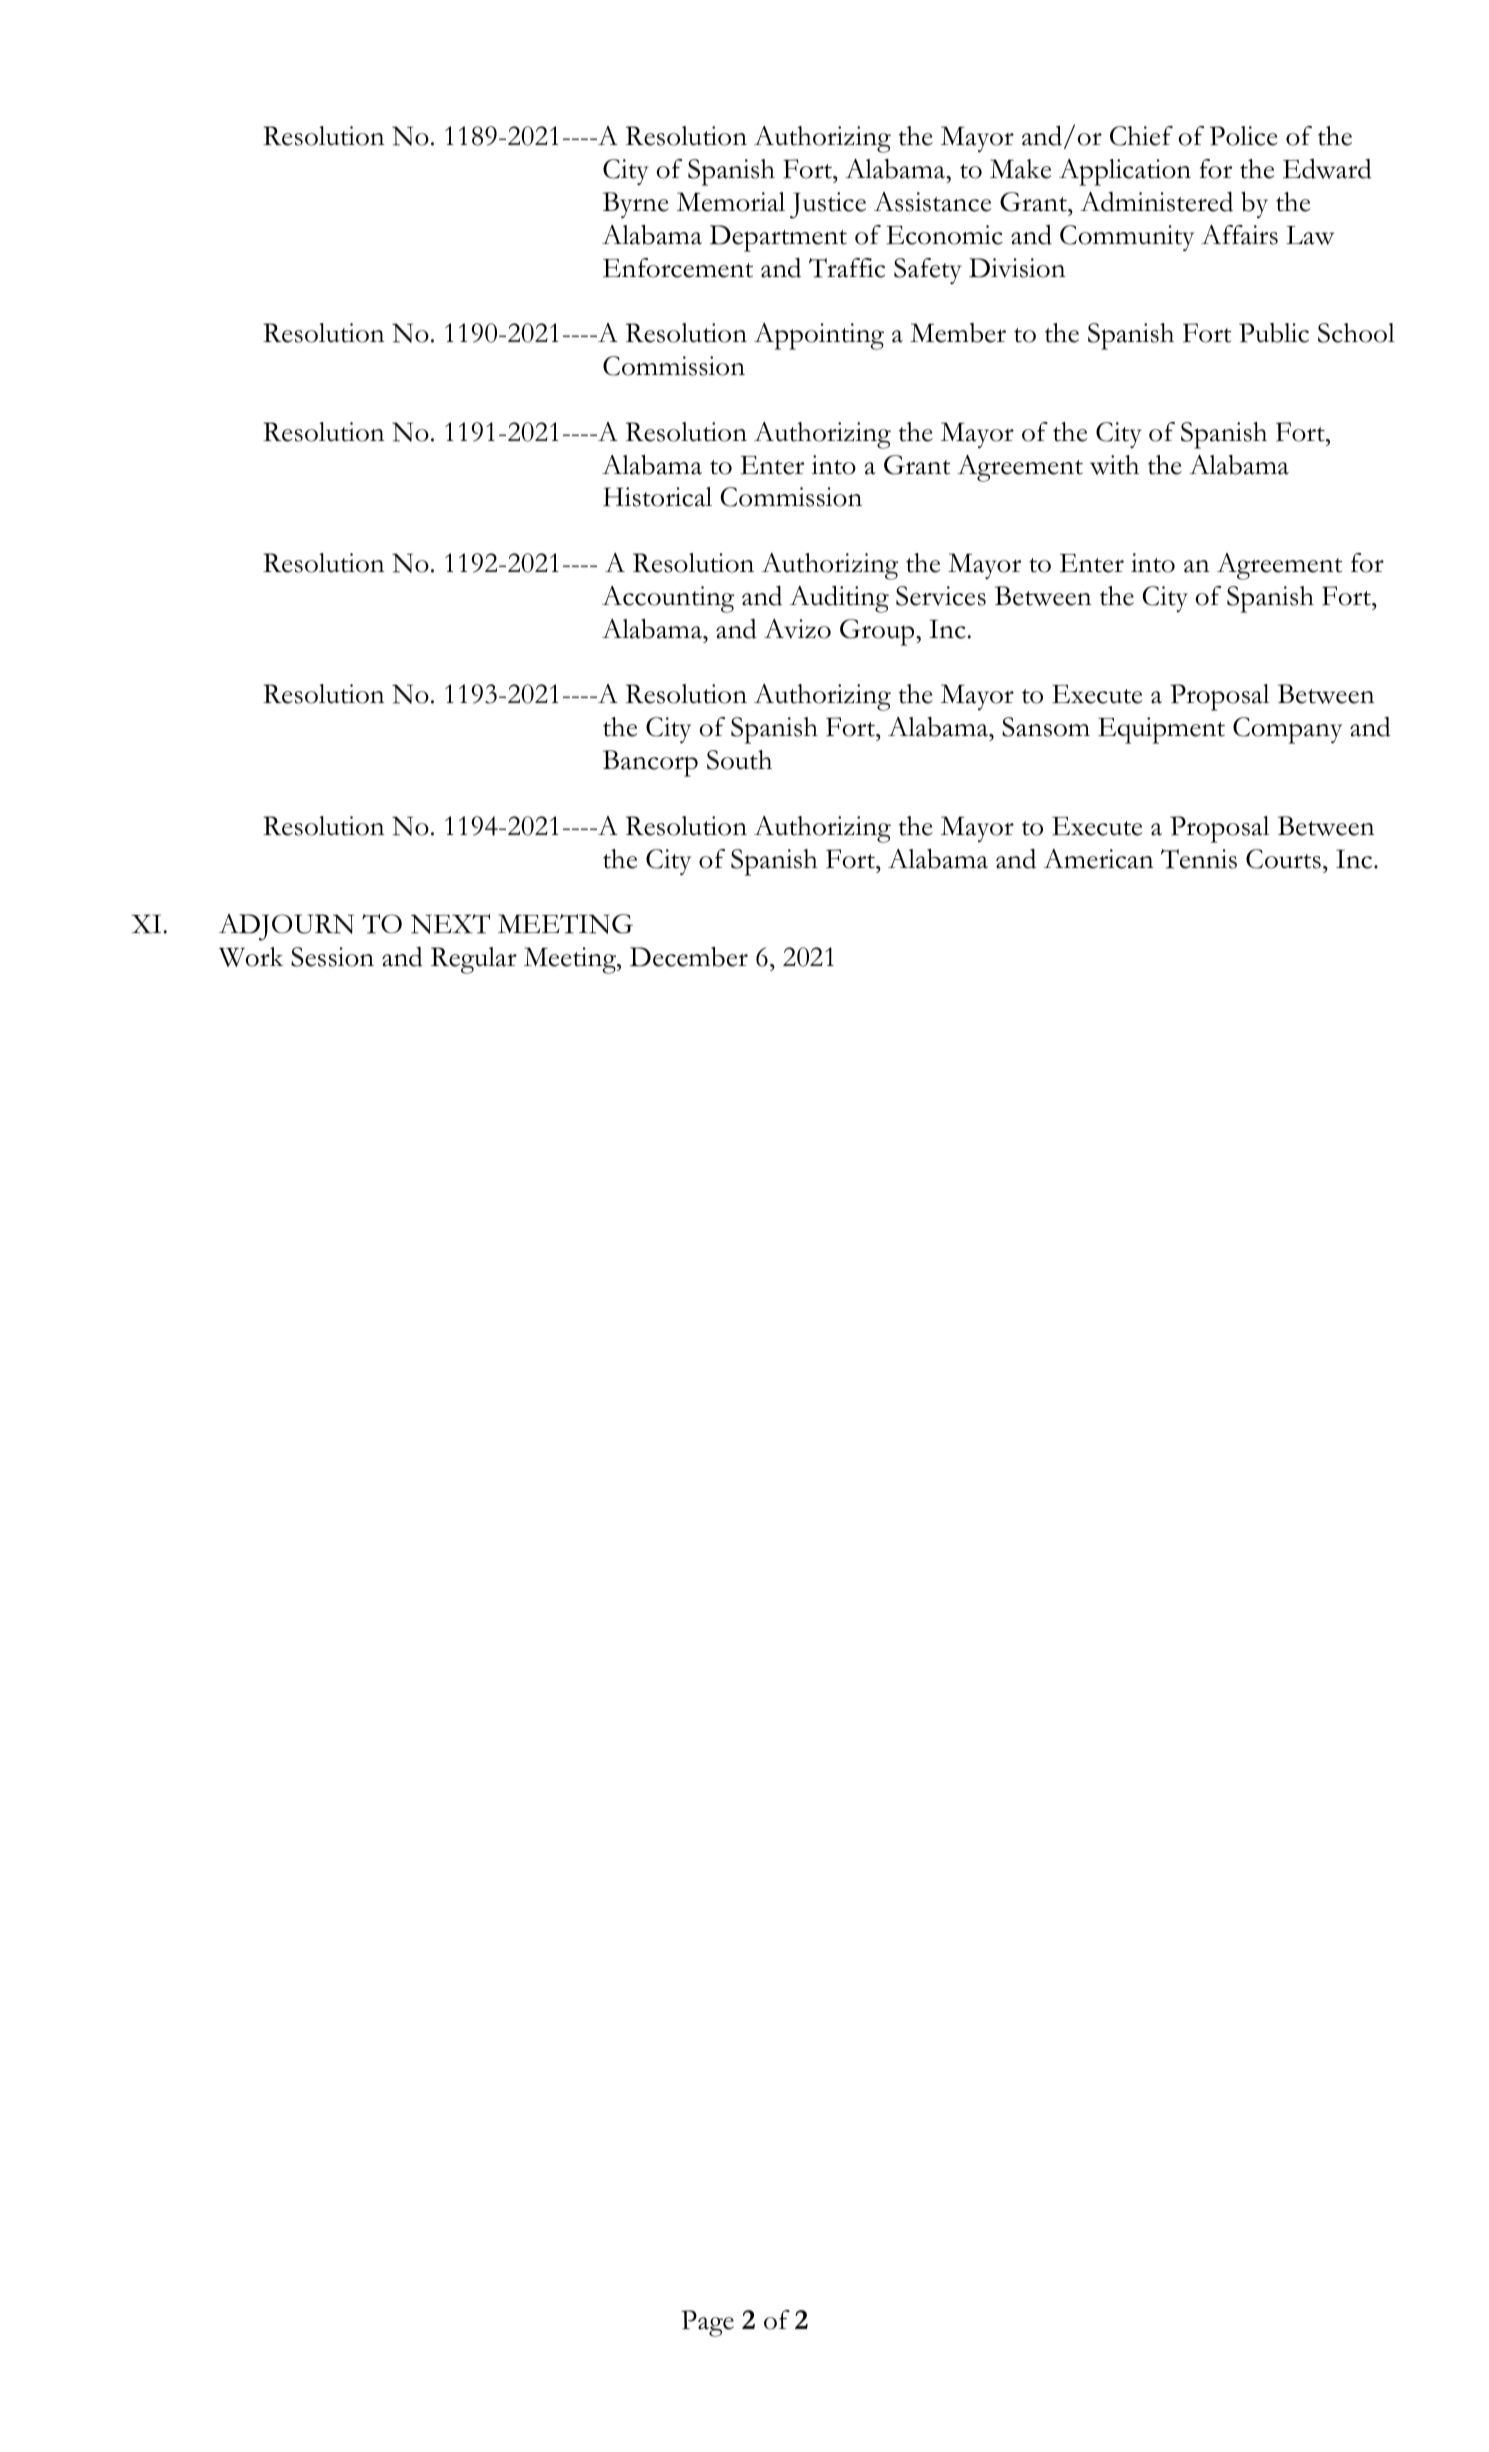  I want to click on Page, so click(707, 2323).
